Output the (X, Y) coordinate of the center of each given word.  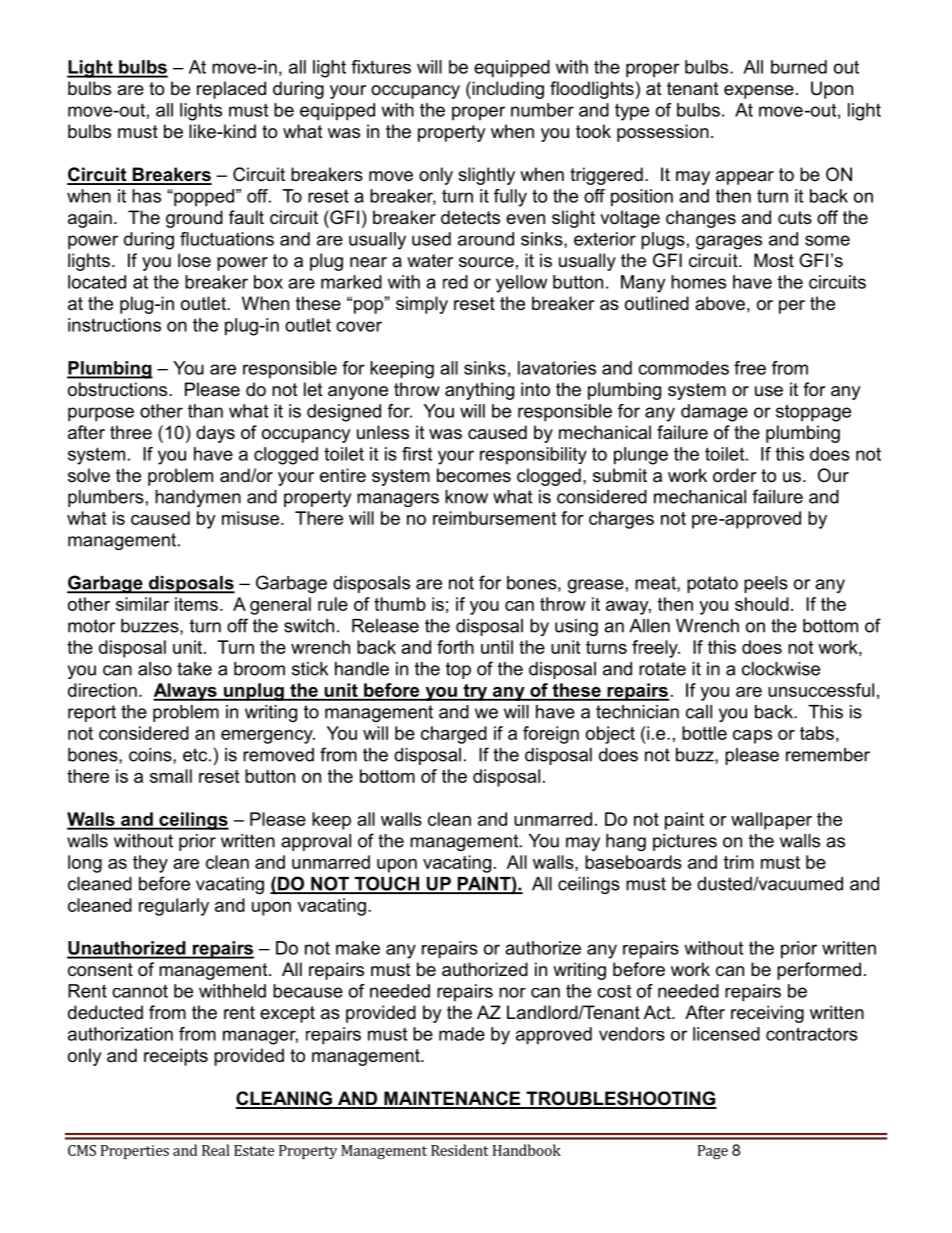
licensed (726, 1034)
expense (759, 92)
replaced (231, 90)
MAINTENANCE (452, 1099)
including (507, 90)
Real (216, 1150)
